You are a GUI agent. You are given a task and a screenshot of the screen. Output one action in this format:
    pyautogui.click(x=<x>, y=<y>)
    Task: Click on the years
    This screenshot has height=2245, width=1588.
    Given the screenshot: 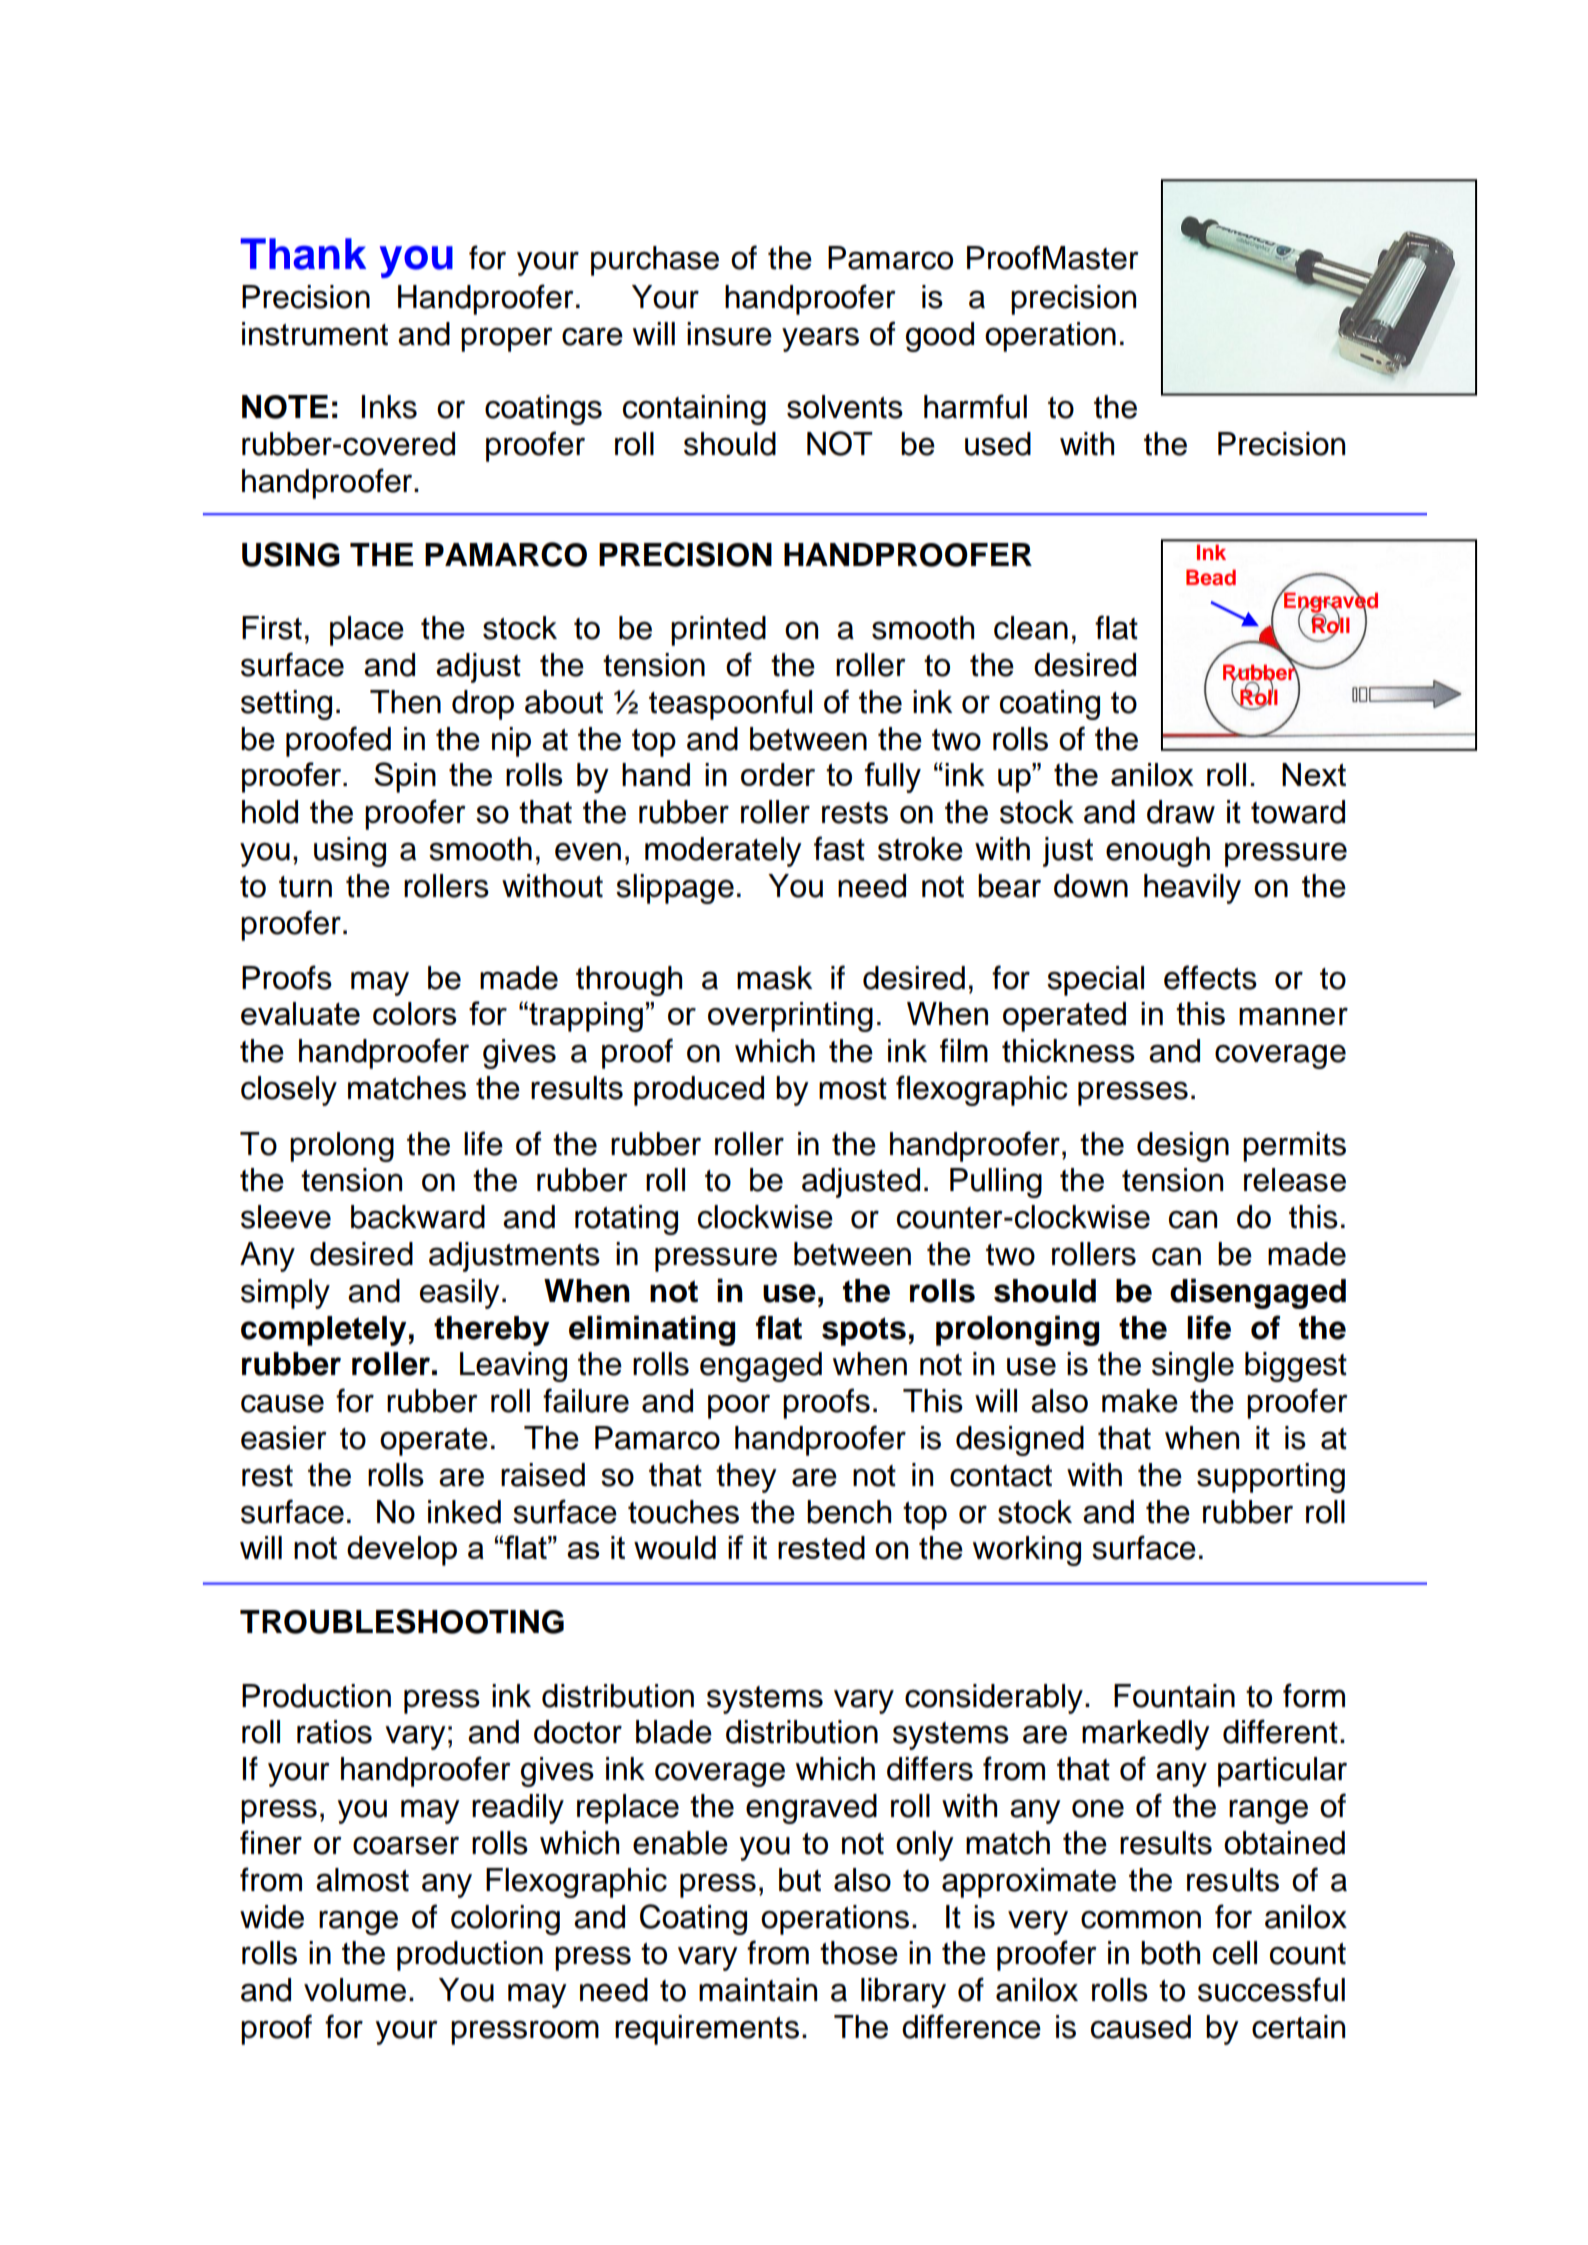 What is the action you would take?
    pyautogui.click(x=820, y=339)
